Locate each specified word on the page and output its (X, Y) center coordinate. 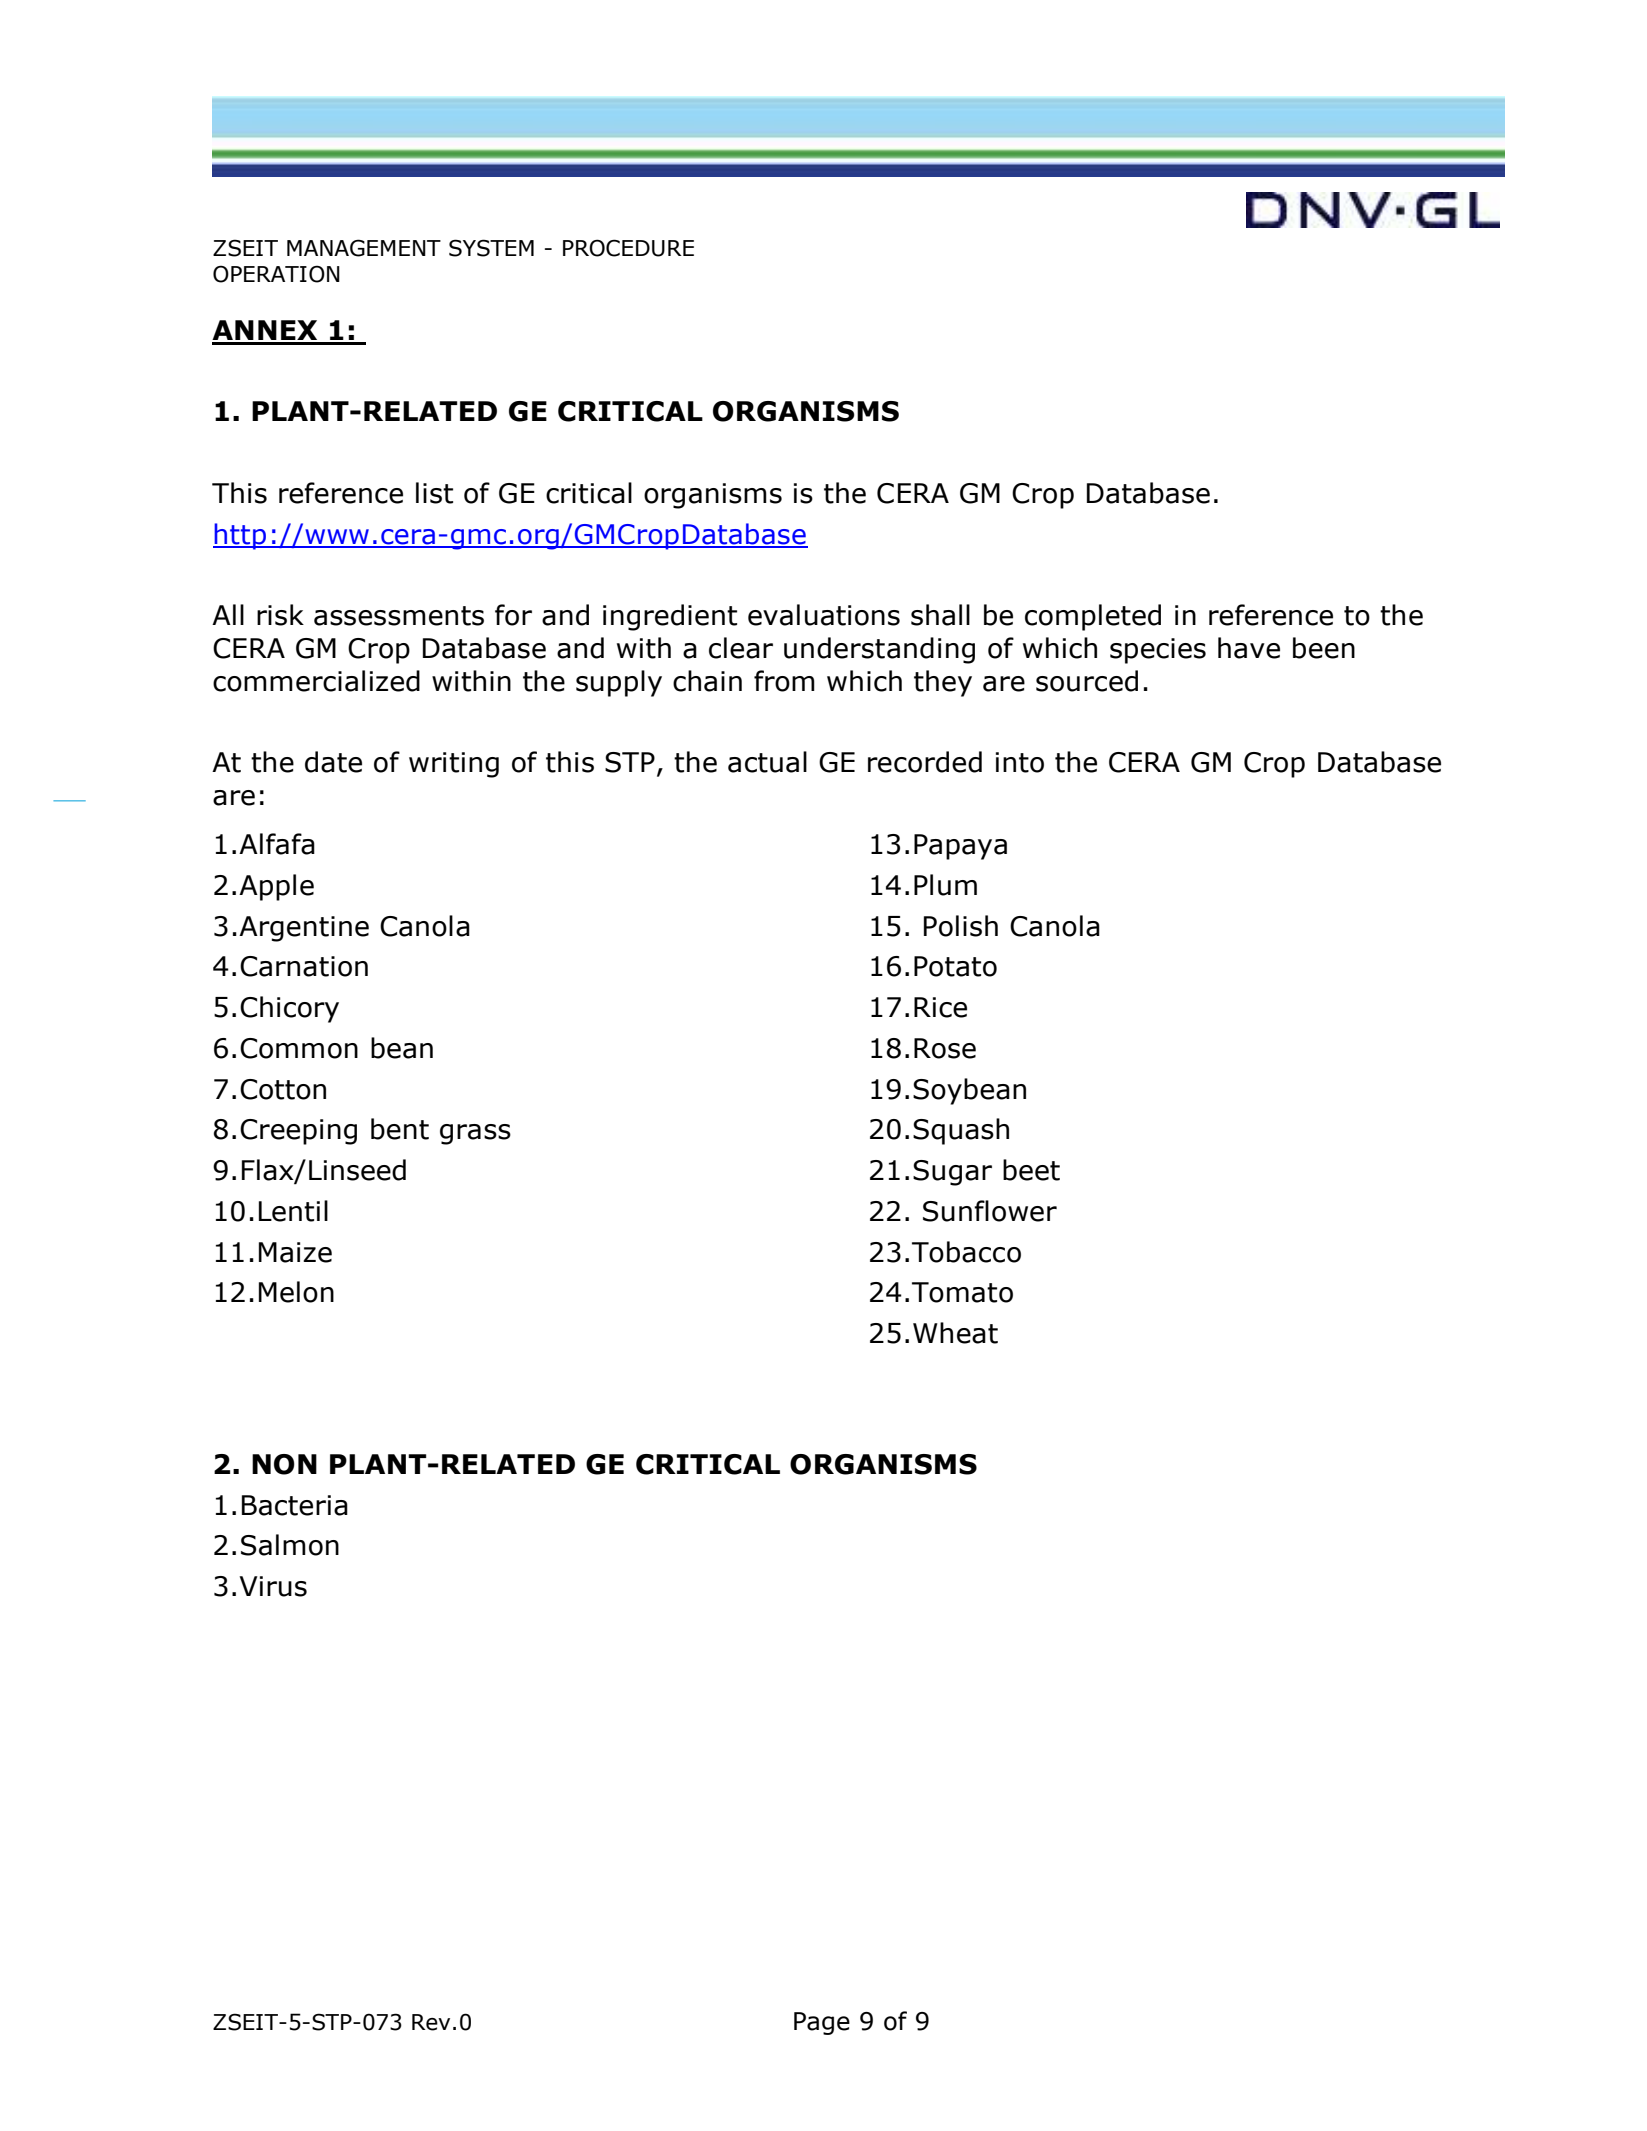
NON (284, 1464)
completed (1093, 617)
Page (822, 2023)
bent (400, 1129)
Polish (961, 926)
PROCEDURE (628, 248)
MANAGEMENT (364, 248)
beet (1031, 1170)
